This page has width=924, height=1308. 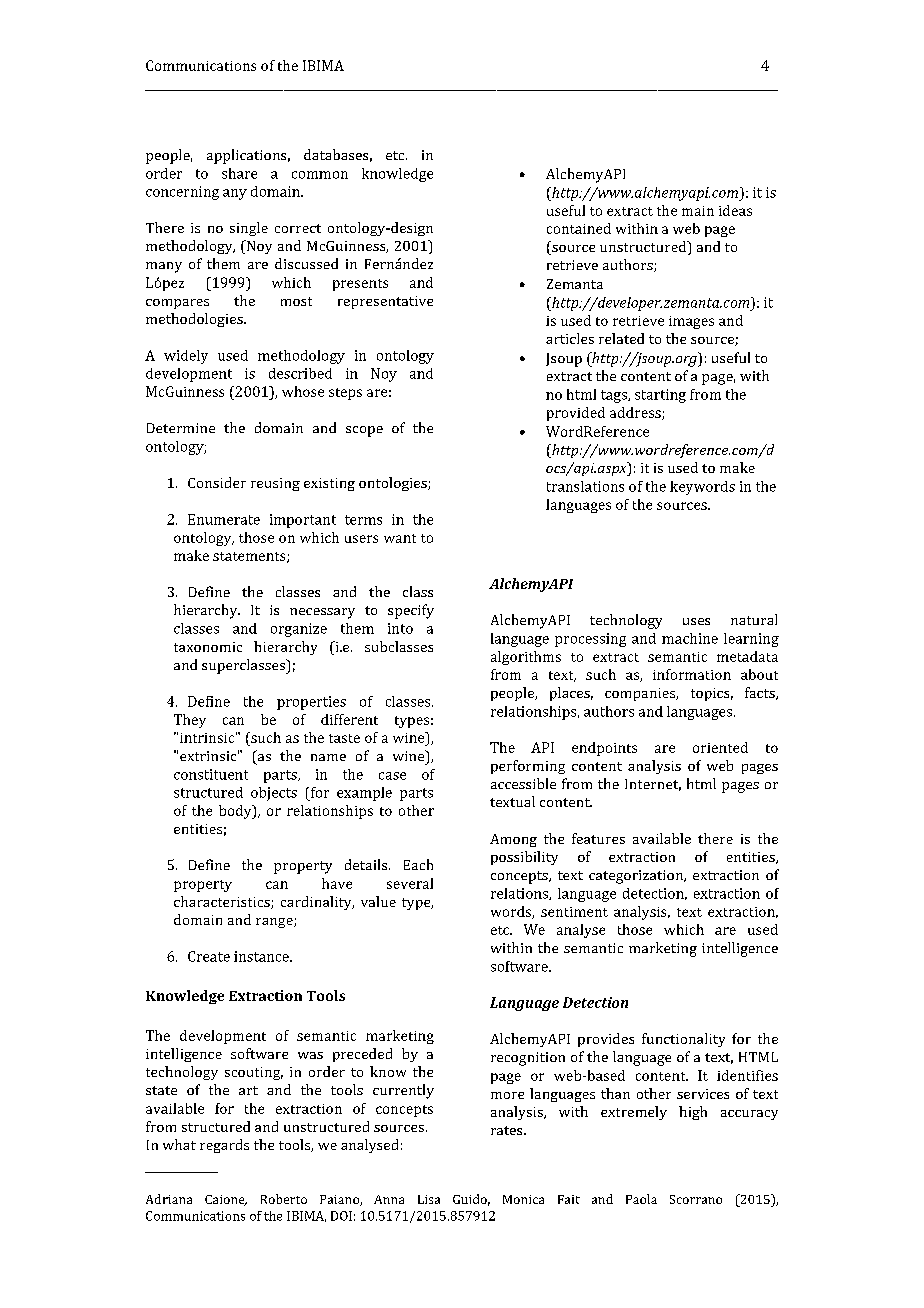 What do you see at coordinates (720, 747) in the page?
I see `oriented` at bounding box center [720, 747].
